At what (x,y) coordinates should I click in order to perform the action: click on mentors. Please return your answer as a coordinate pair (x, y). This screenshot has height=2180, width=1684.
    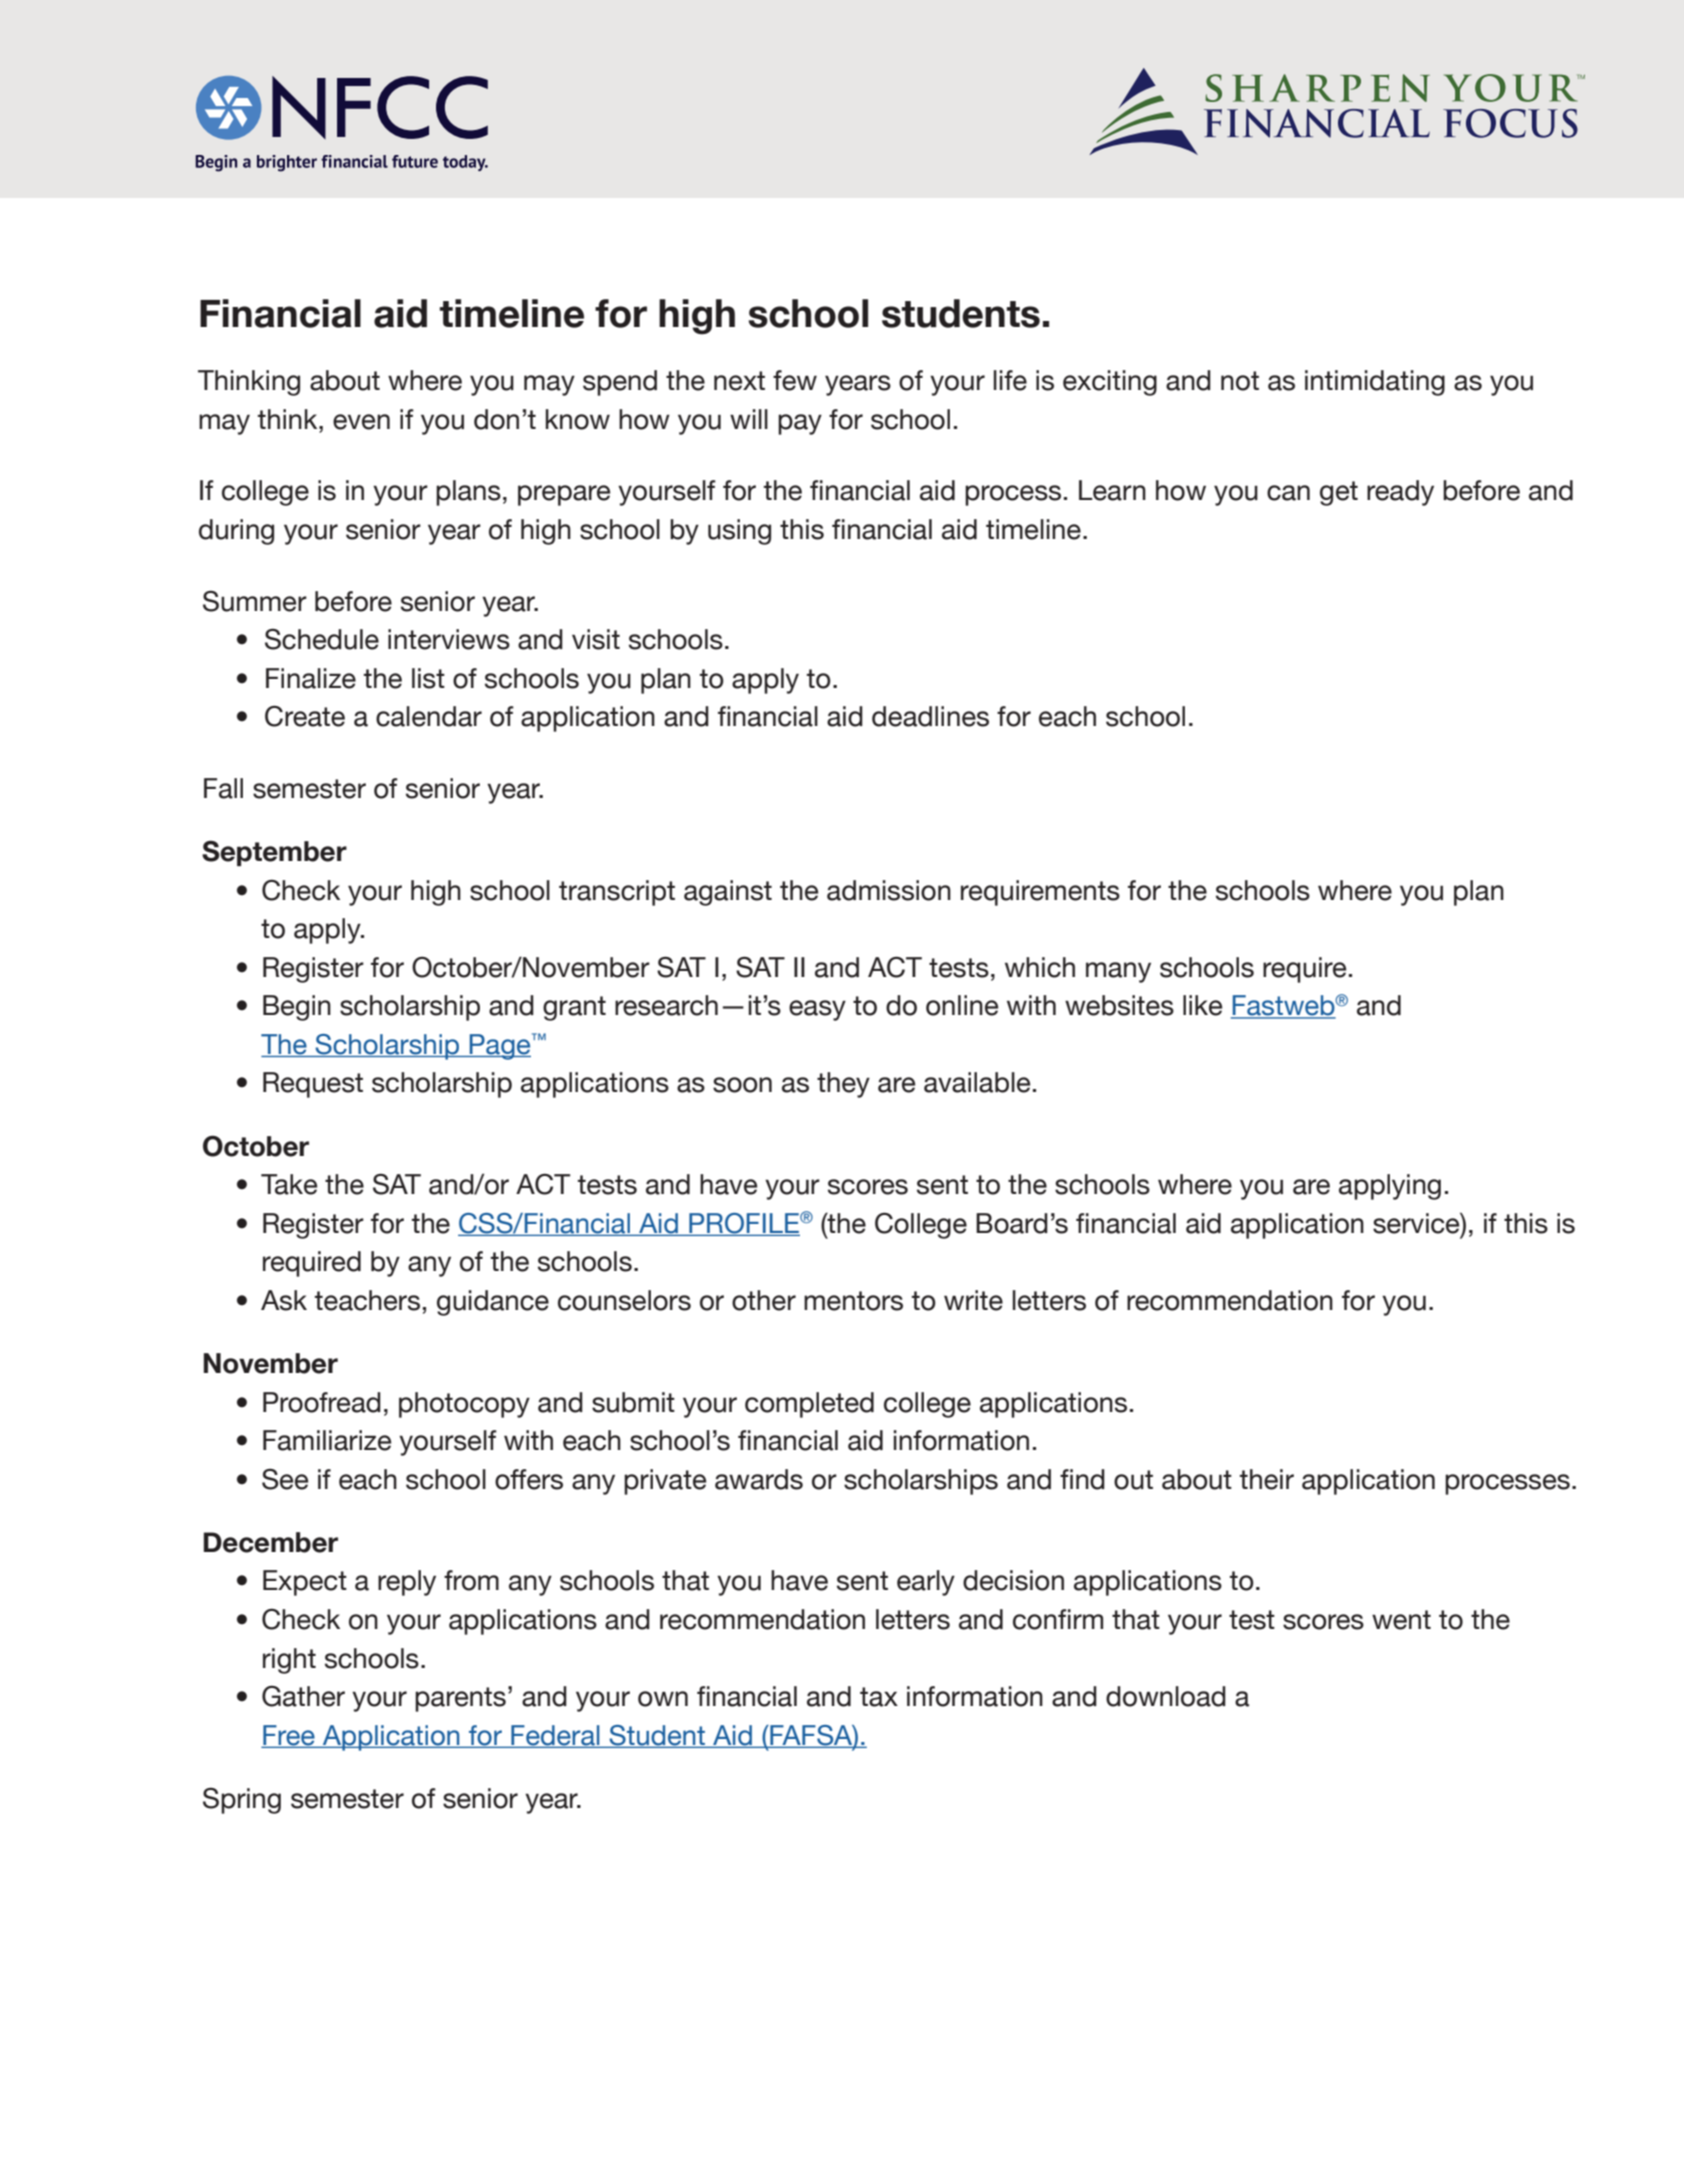
    Looking at the image, I should click on (853, 1301).
